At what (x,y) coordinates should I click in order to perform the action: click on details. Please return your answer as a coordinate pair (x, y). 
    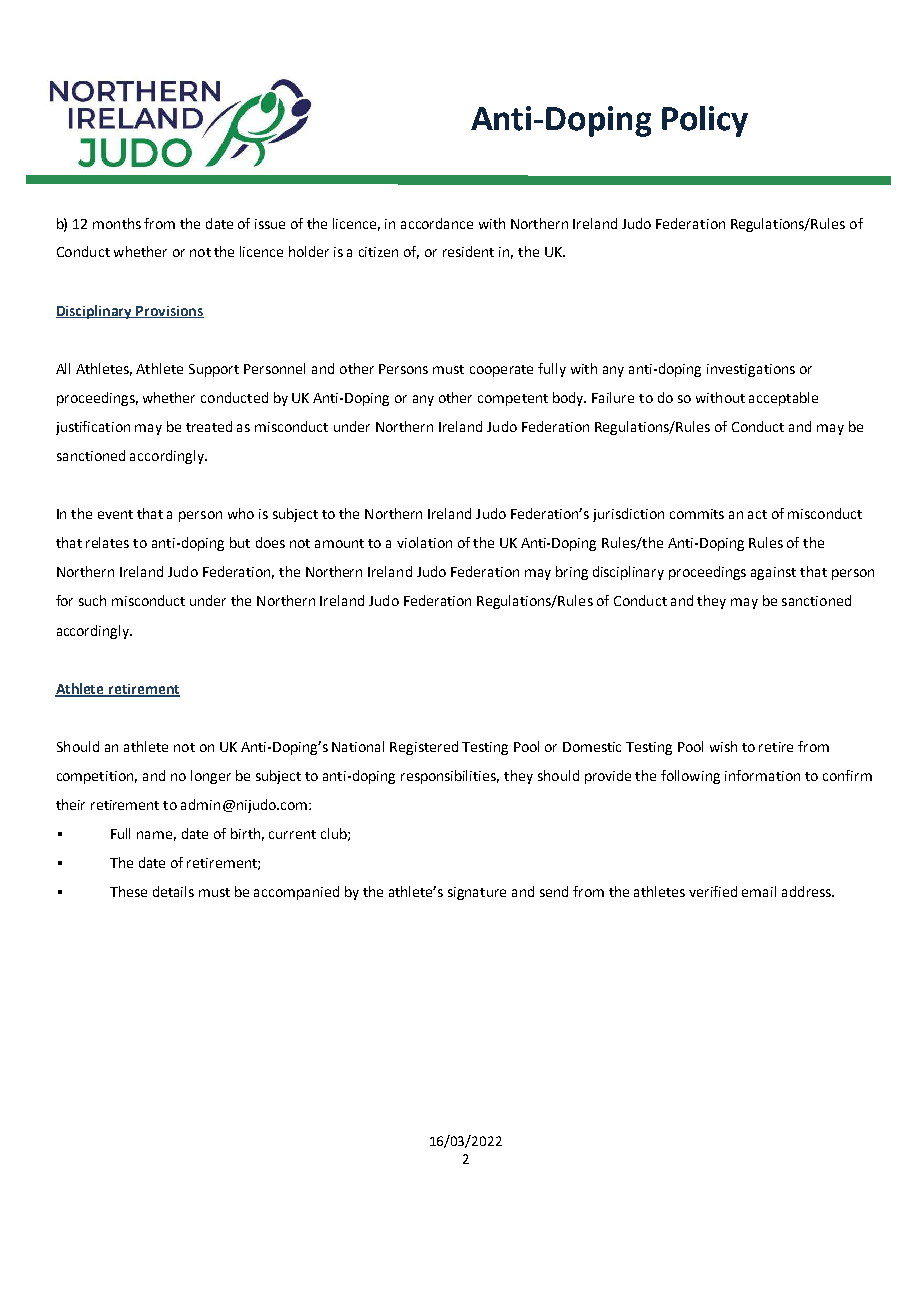
    Looking at the image, I should click on (173, 891).
